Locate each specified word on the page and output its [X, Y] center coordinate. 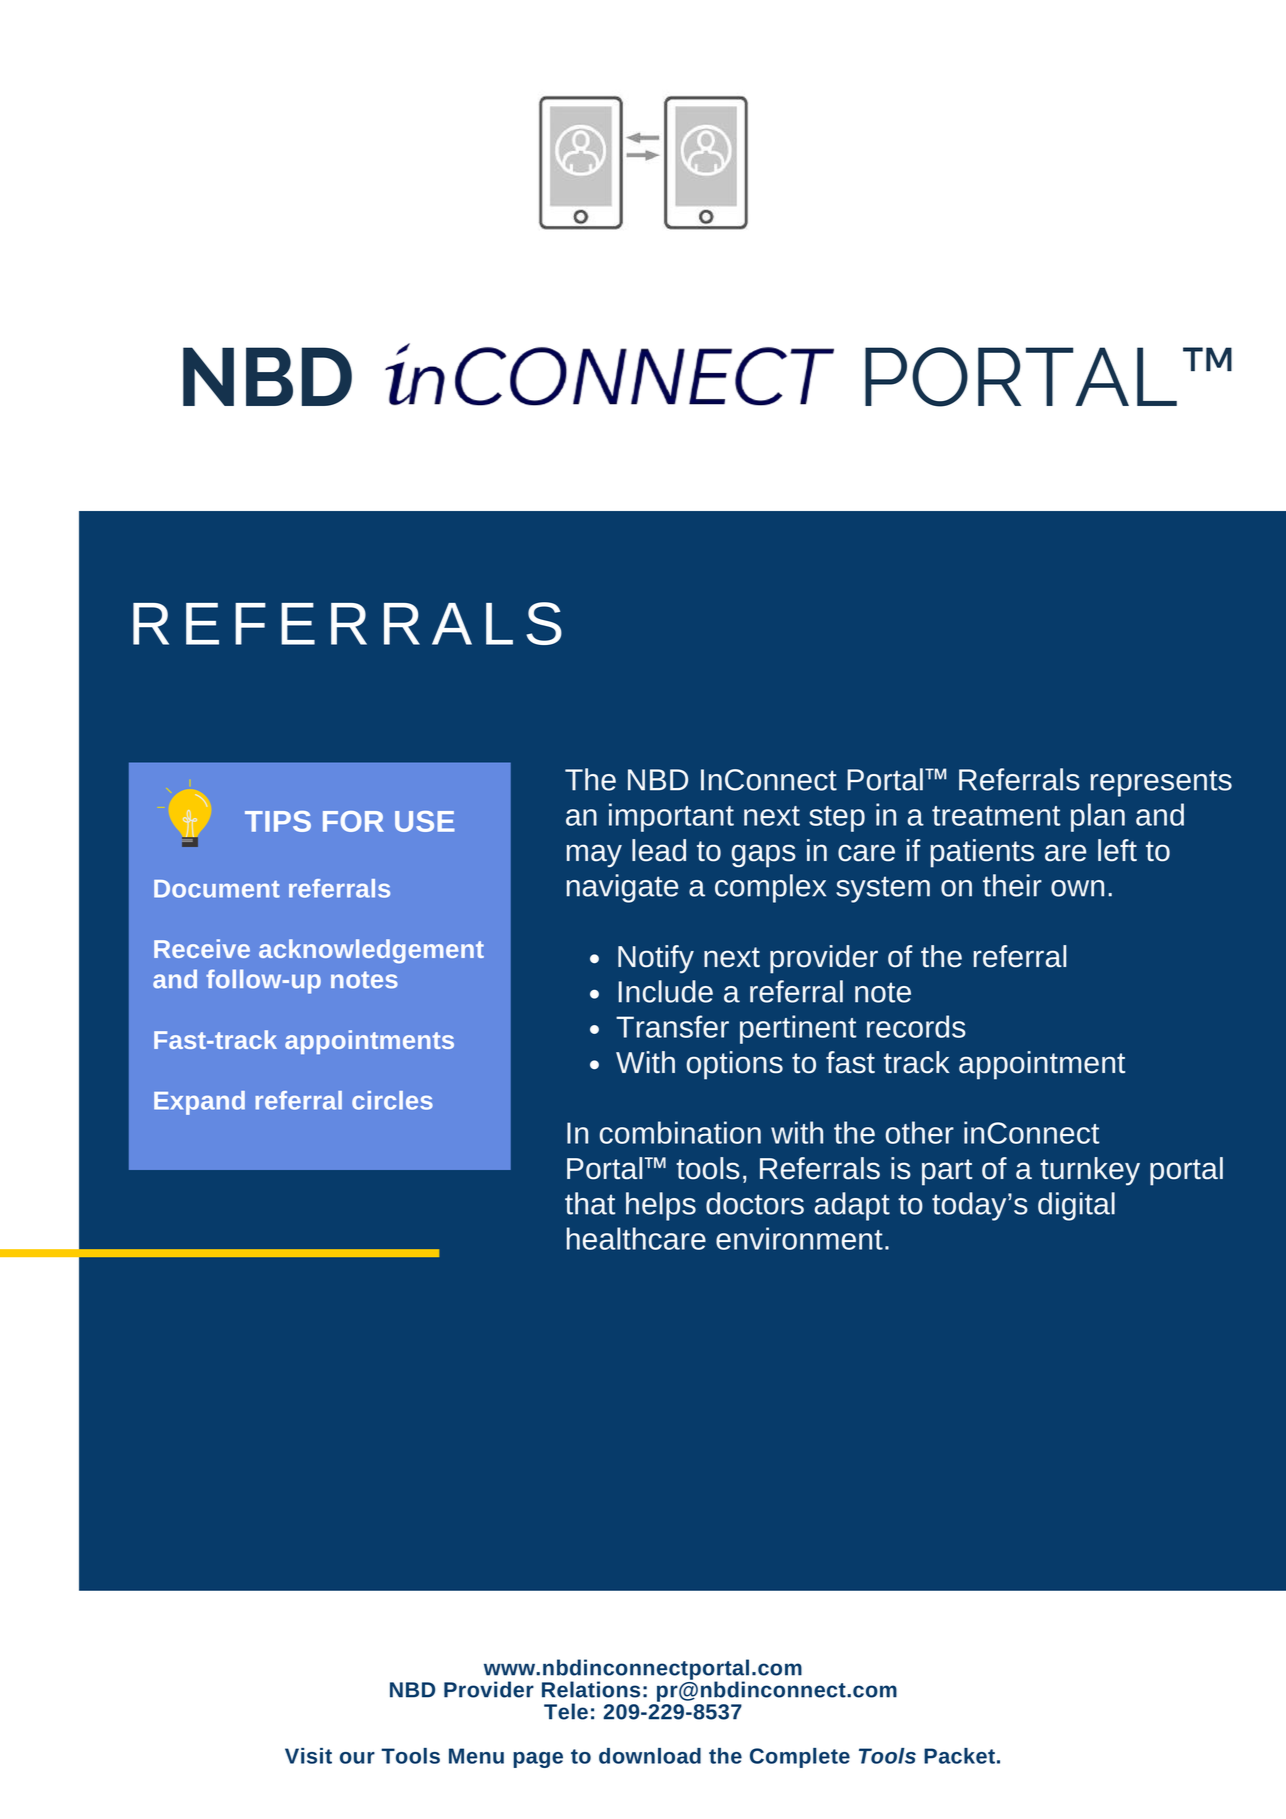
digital [1076, 1206]
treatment [996, 816]
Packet [959, 1756]
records [916, 1026]
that [590, 1203]
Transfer [672, 1026]
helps [661, 1206]
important [671, 817]
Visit [308, 1756]
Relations [591, 1689]
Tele [566, 1711]
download [650, 1756]
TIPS [278, 821]
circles [392, 1100]
